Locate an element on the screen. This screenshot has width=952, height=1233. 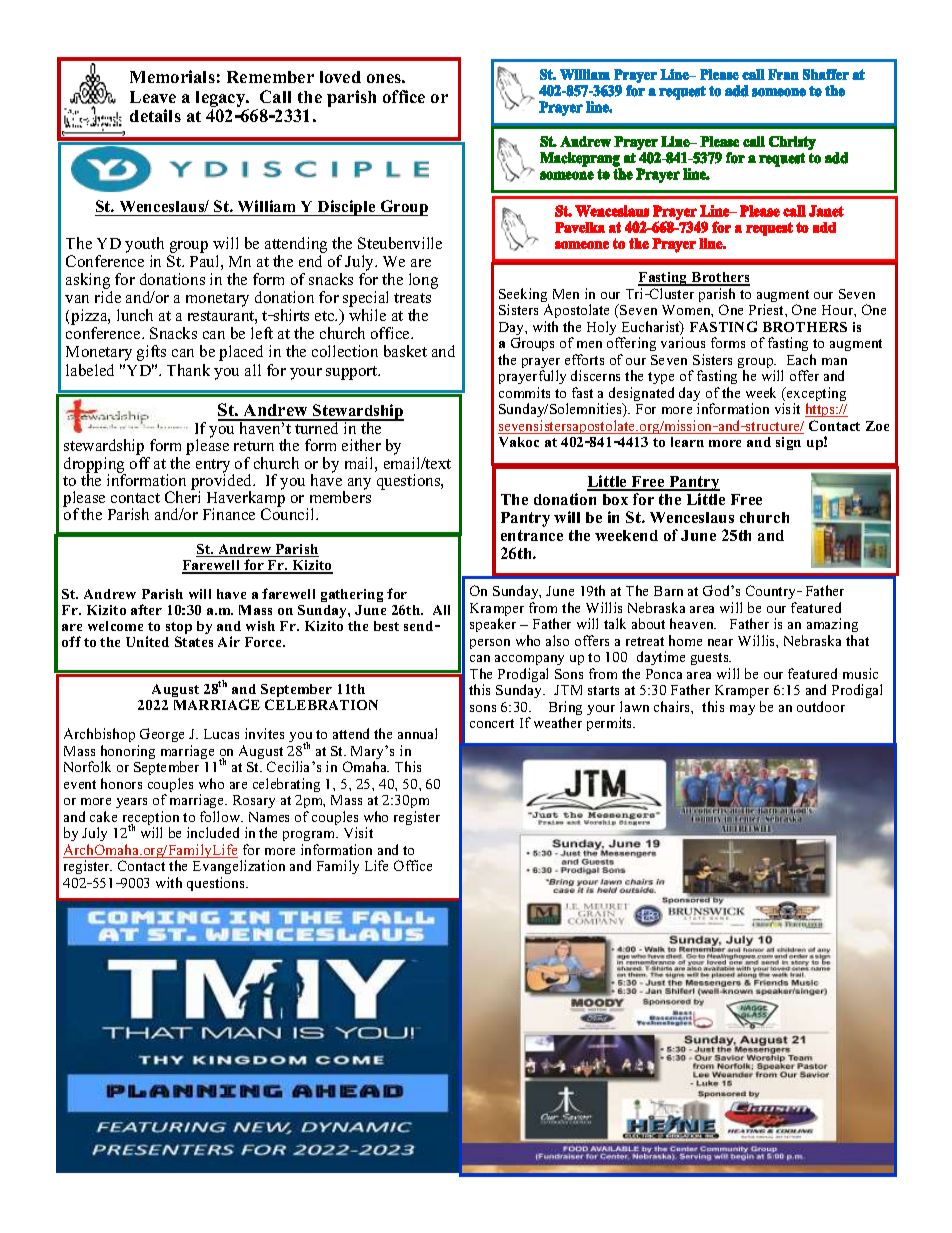
entrance is located at coordinates (532, 535).
